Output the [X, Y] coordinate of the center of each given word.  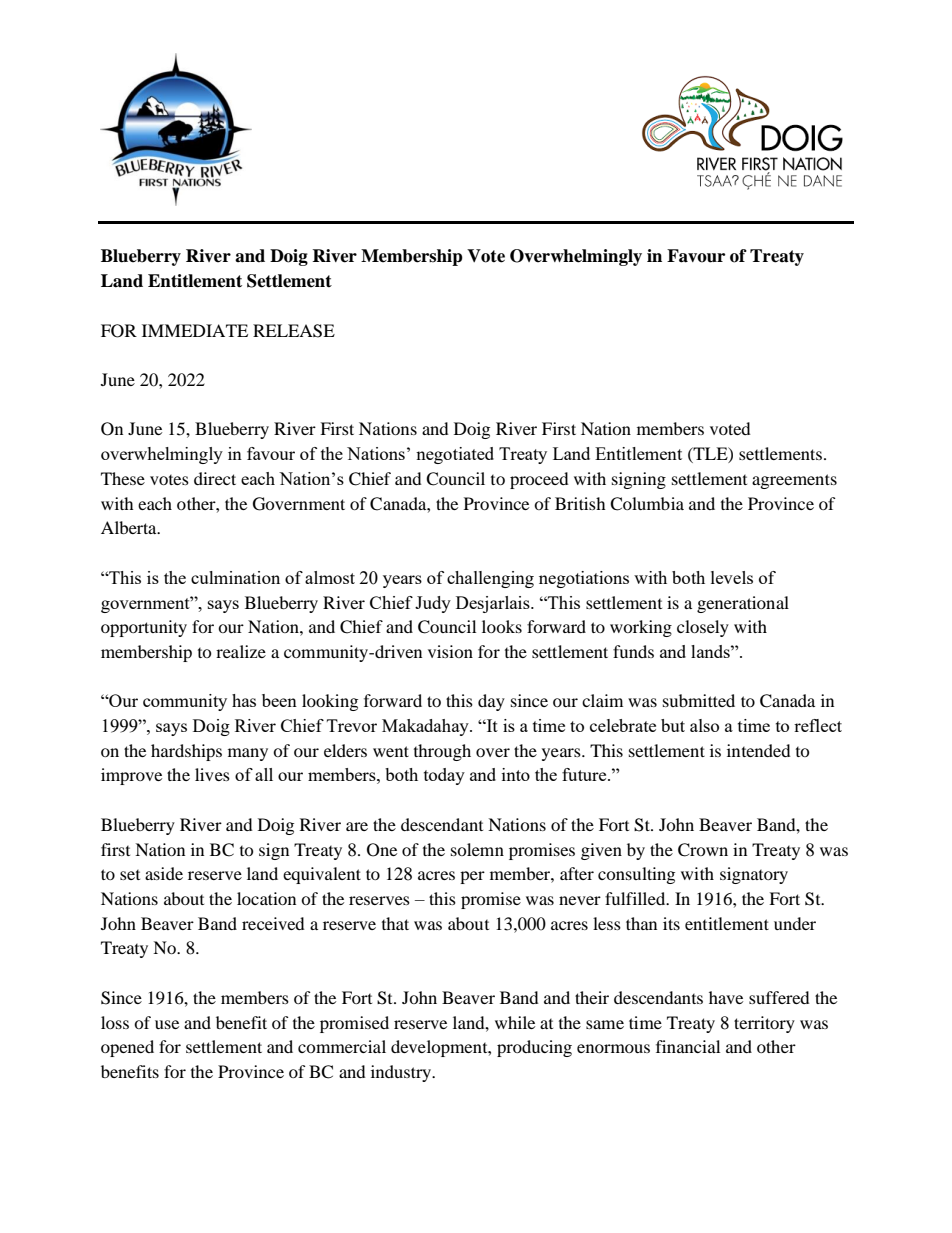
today [444, 776]
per [472, 877]
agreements [794, 481]
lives [212, 774]
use [167, 1024]
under [795, 923]
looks [502, 626]
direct [215, 478]
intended [759, 750]
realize [241, 651]
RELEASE [294, 331]
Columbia [647, 504]
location [266, 898]
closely [703, 628]
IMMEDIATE [195, 330]
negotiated [455, 455]
